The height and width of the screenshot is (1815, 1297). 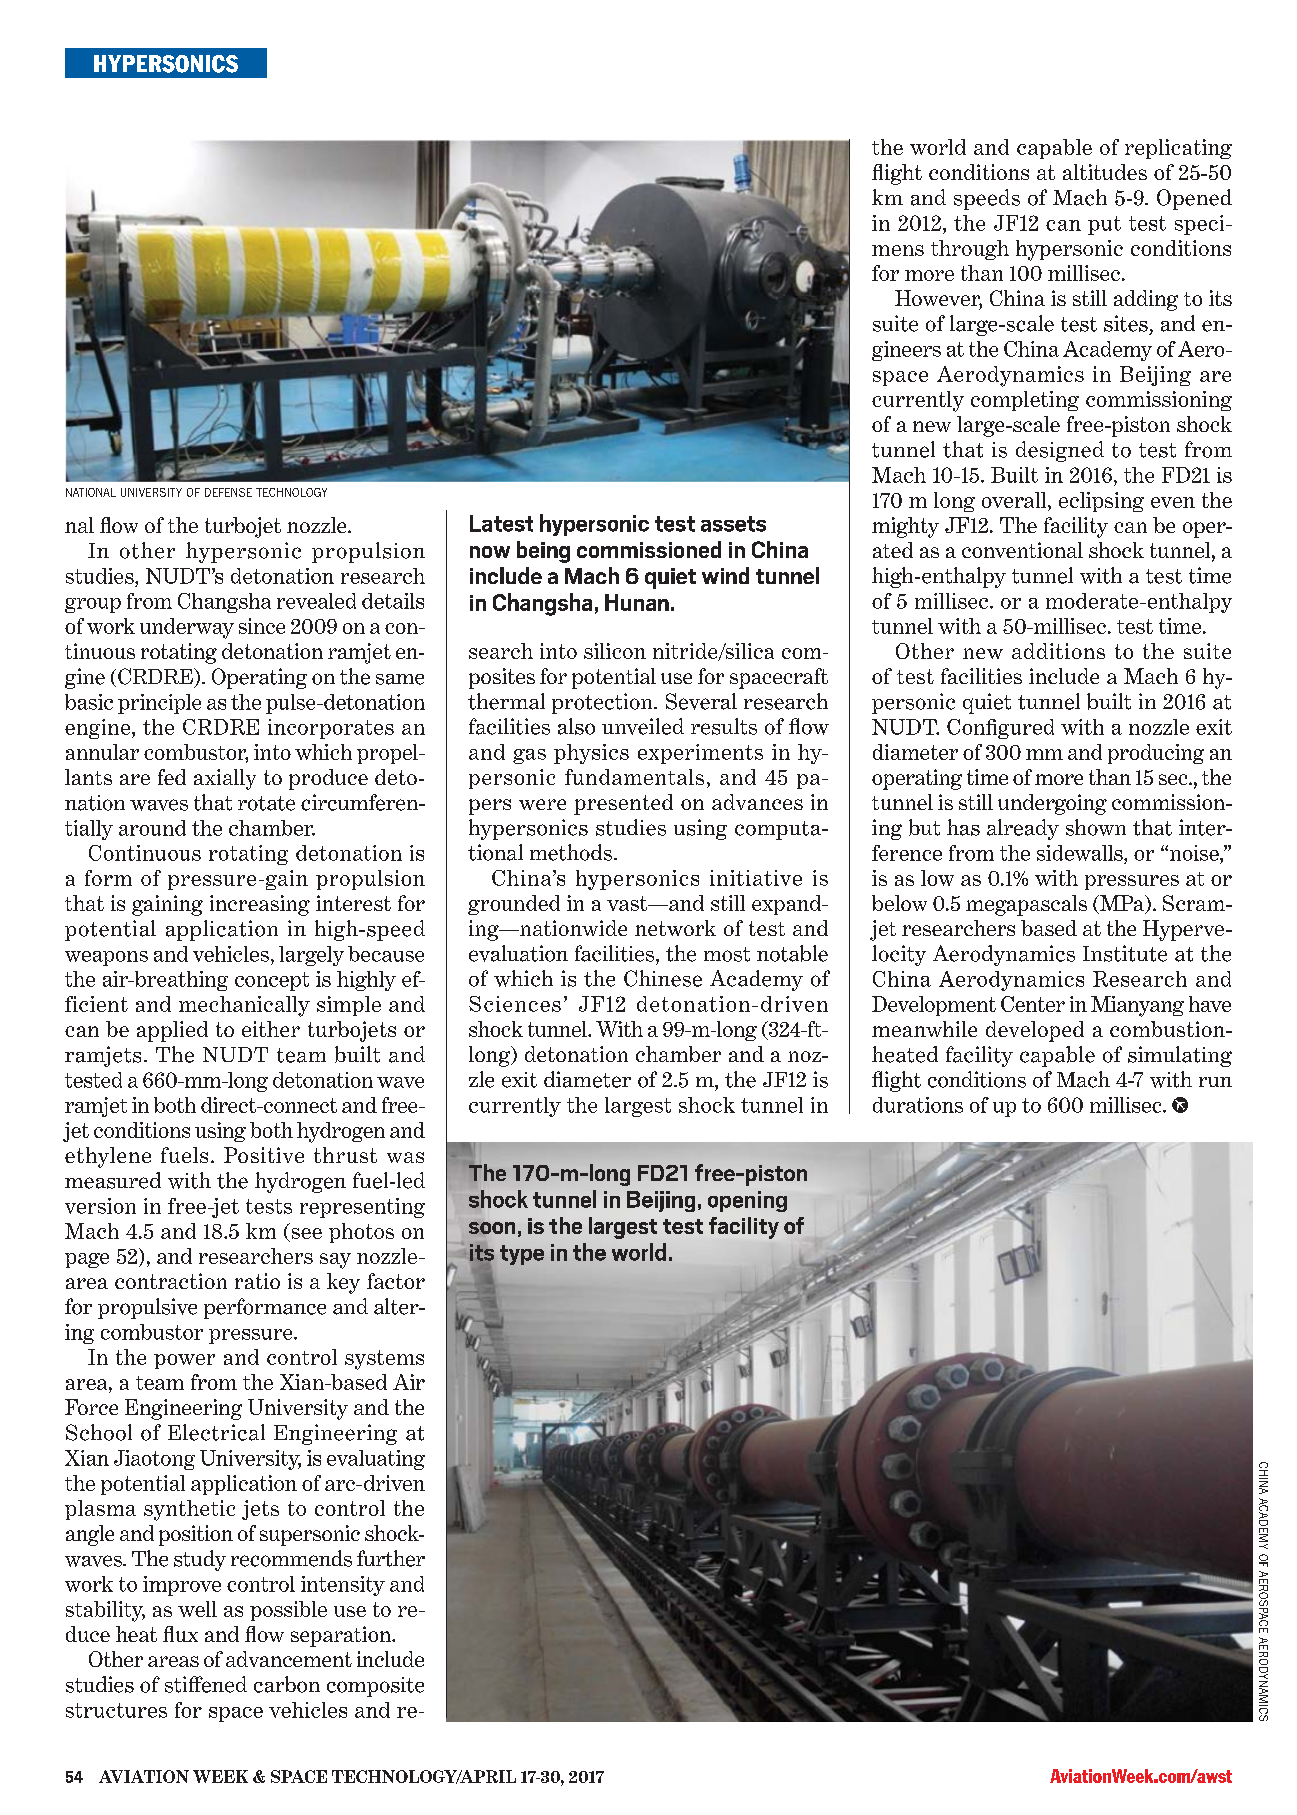 I want to click on DEFENSE, so click(x=228, y=492).
